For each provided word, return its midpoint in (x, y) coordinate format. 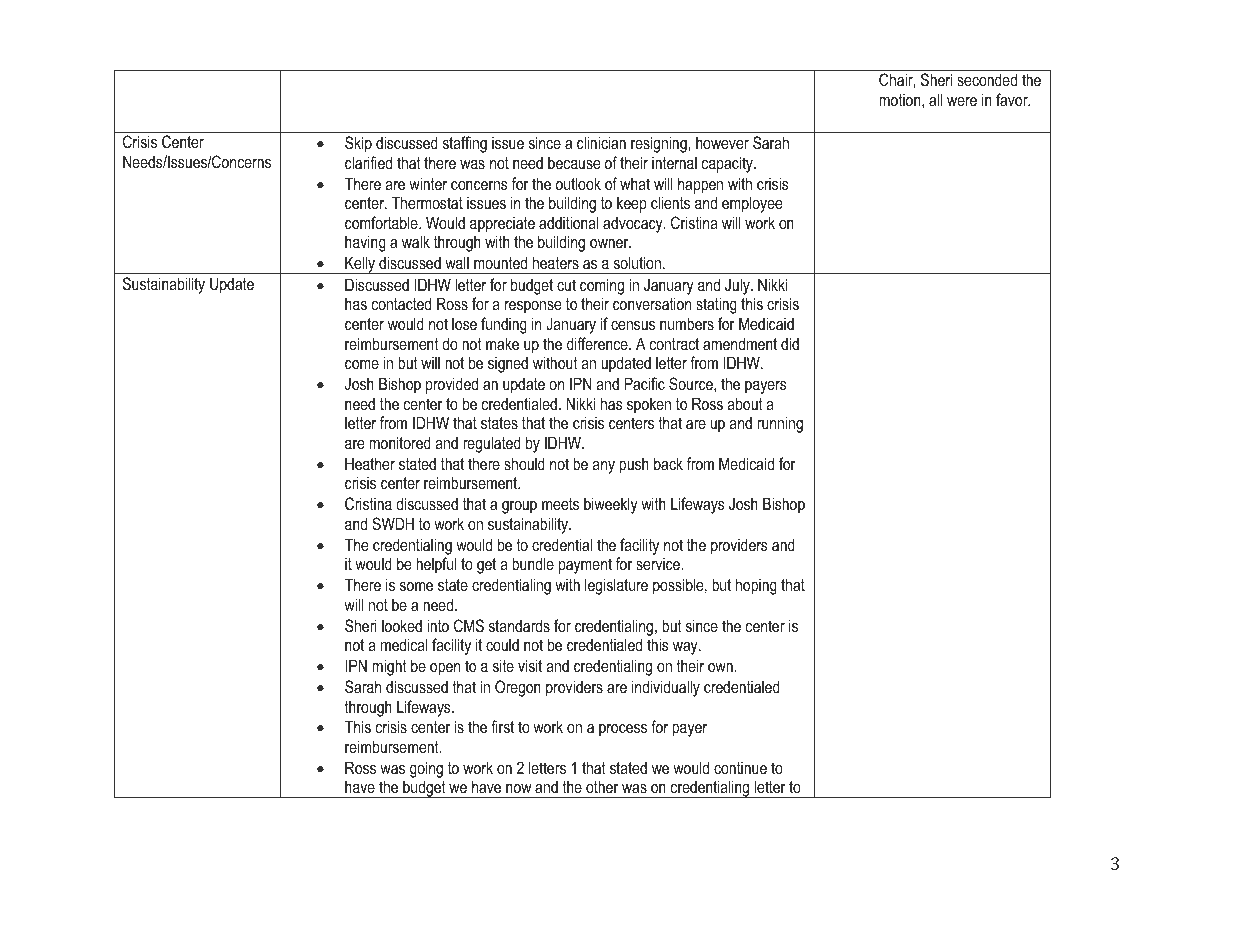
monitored (400, 442)
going (426, 769)
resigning (660, 144)
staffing (465, 144)
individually (666, 688)
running (780, 424)
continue (740, 768)
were (962, 101)
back (668, 463)
